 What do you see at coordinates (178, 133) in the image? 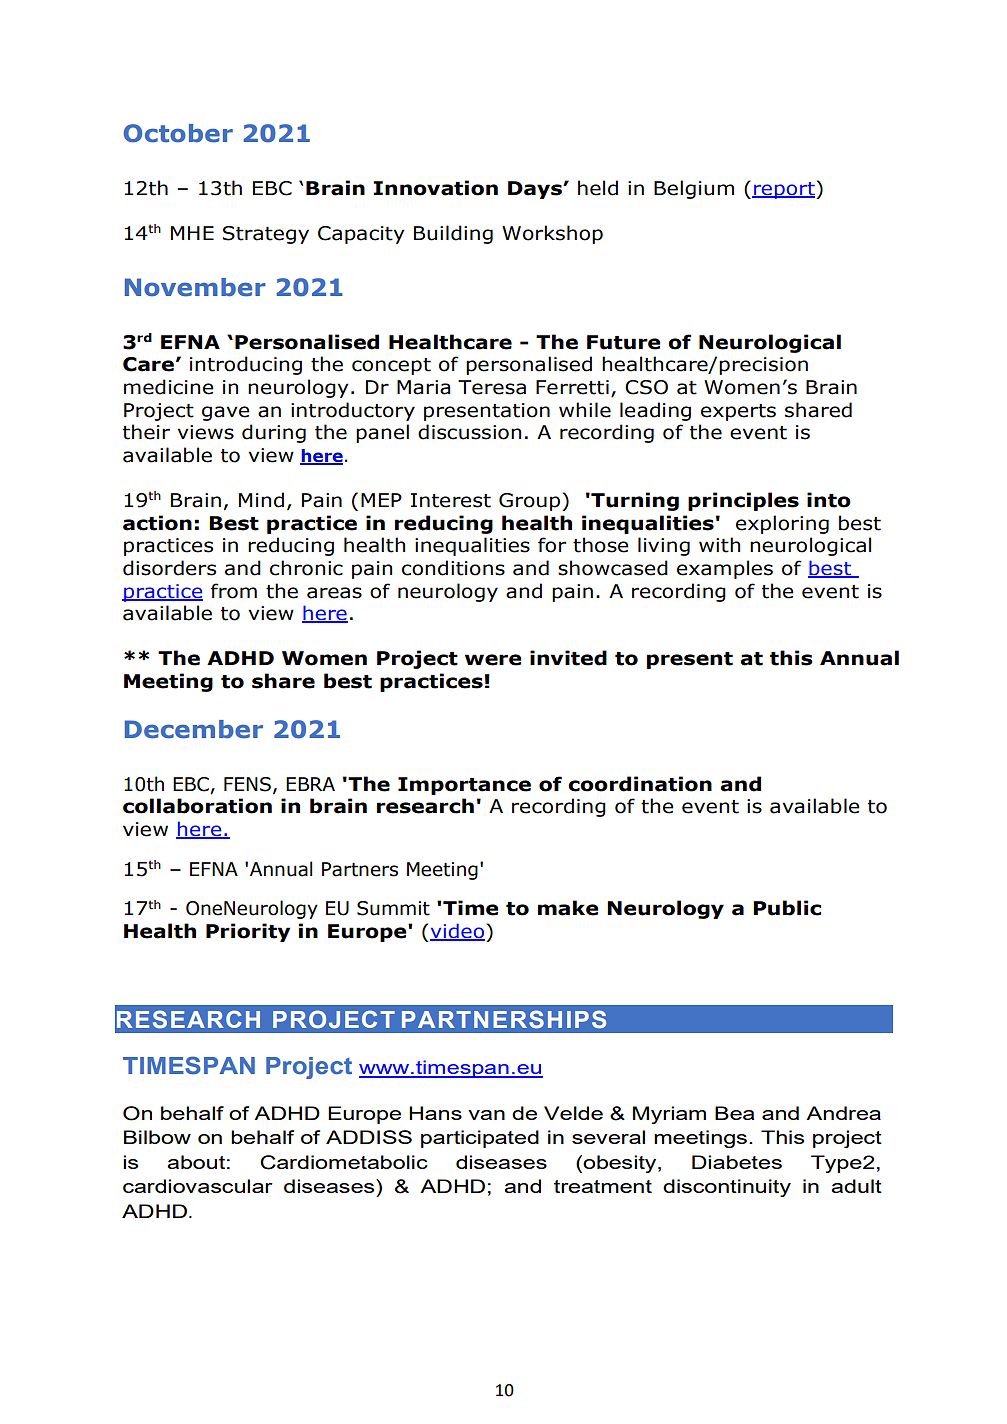
I see `October` at bounding box center [178, 133].
